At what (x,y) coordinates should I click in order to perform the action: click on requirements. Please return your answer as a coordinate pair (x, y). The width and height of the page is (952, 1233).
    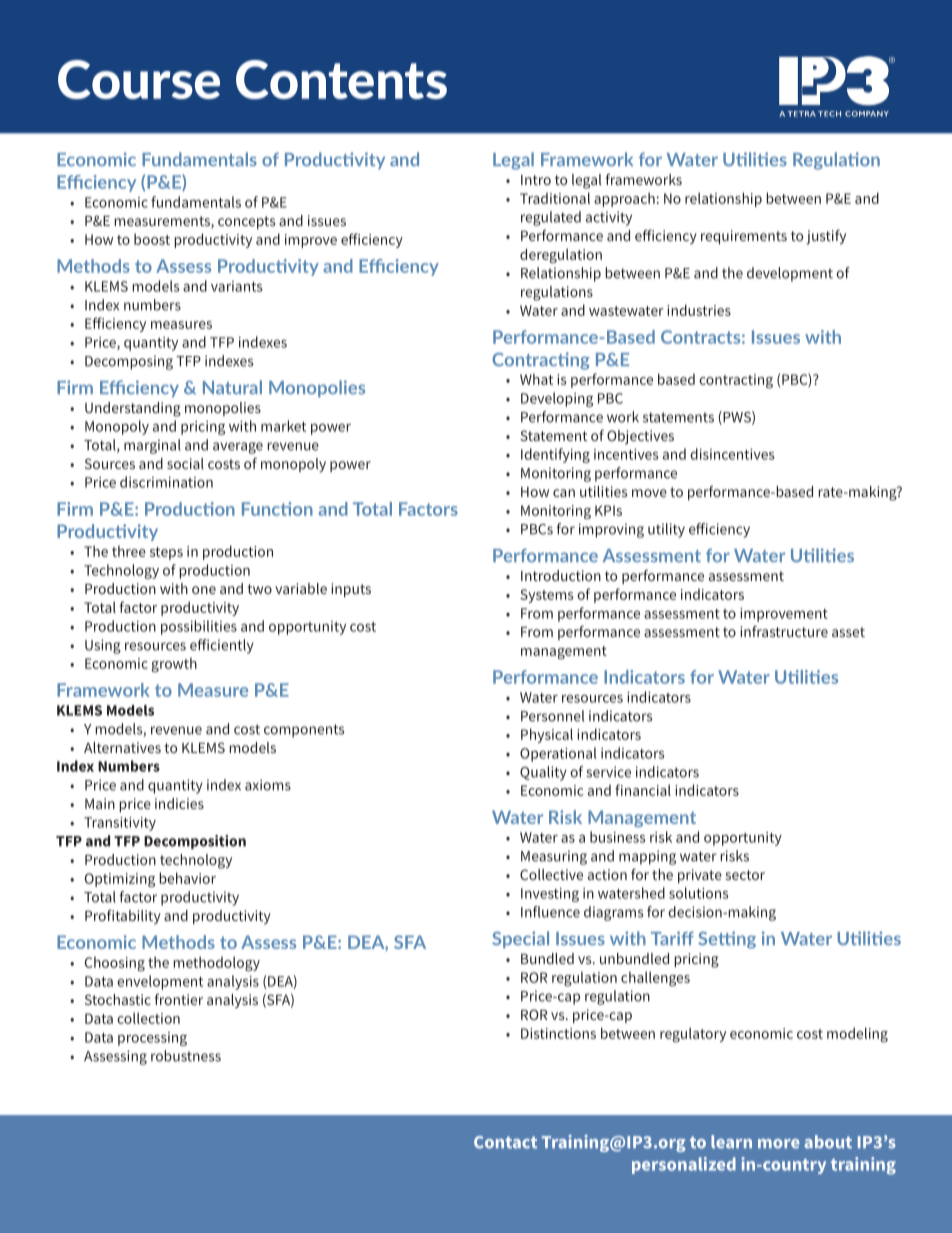
    Looking at the image, I should click on (744, 237).
